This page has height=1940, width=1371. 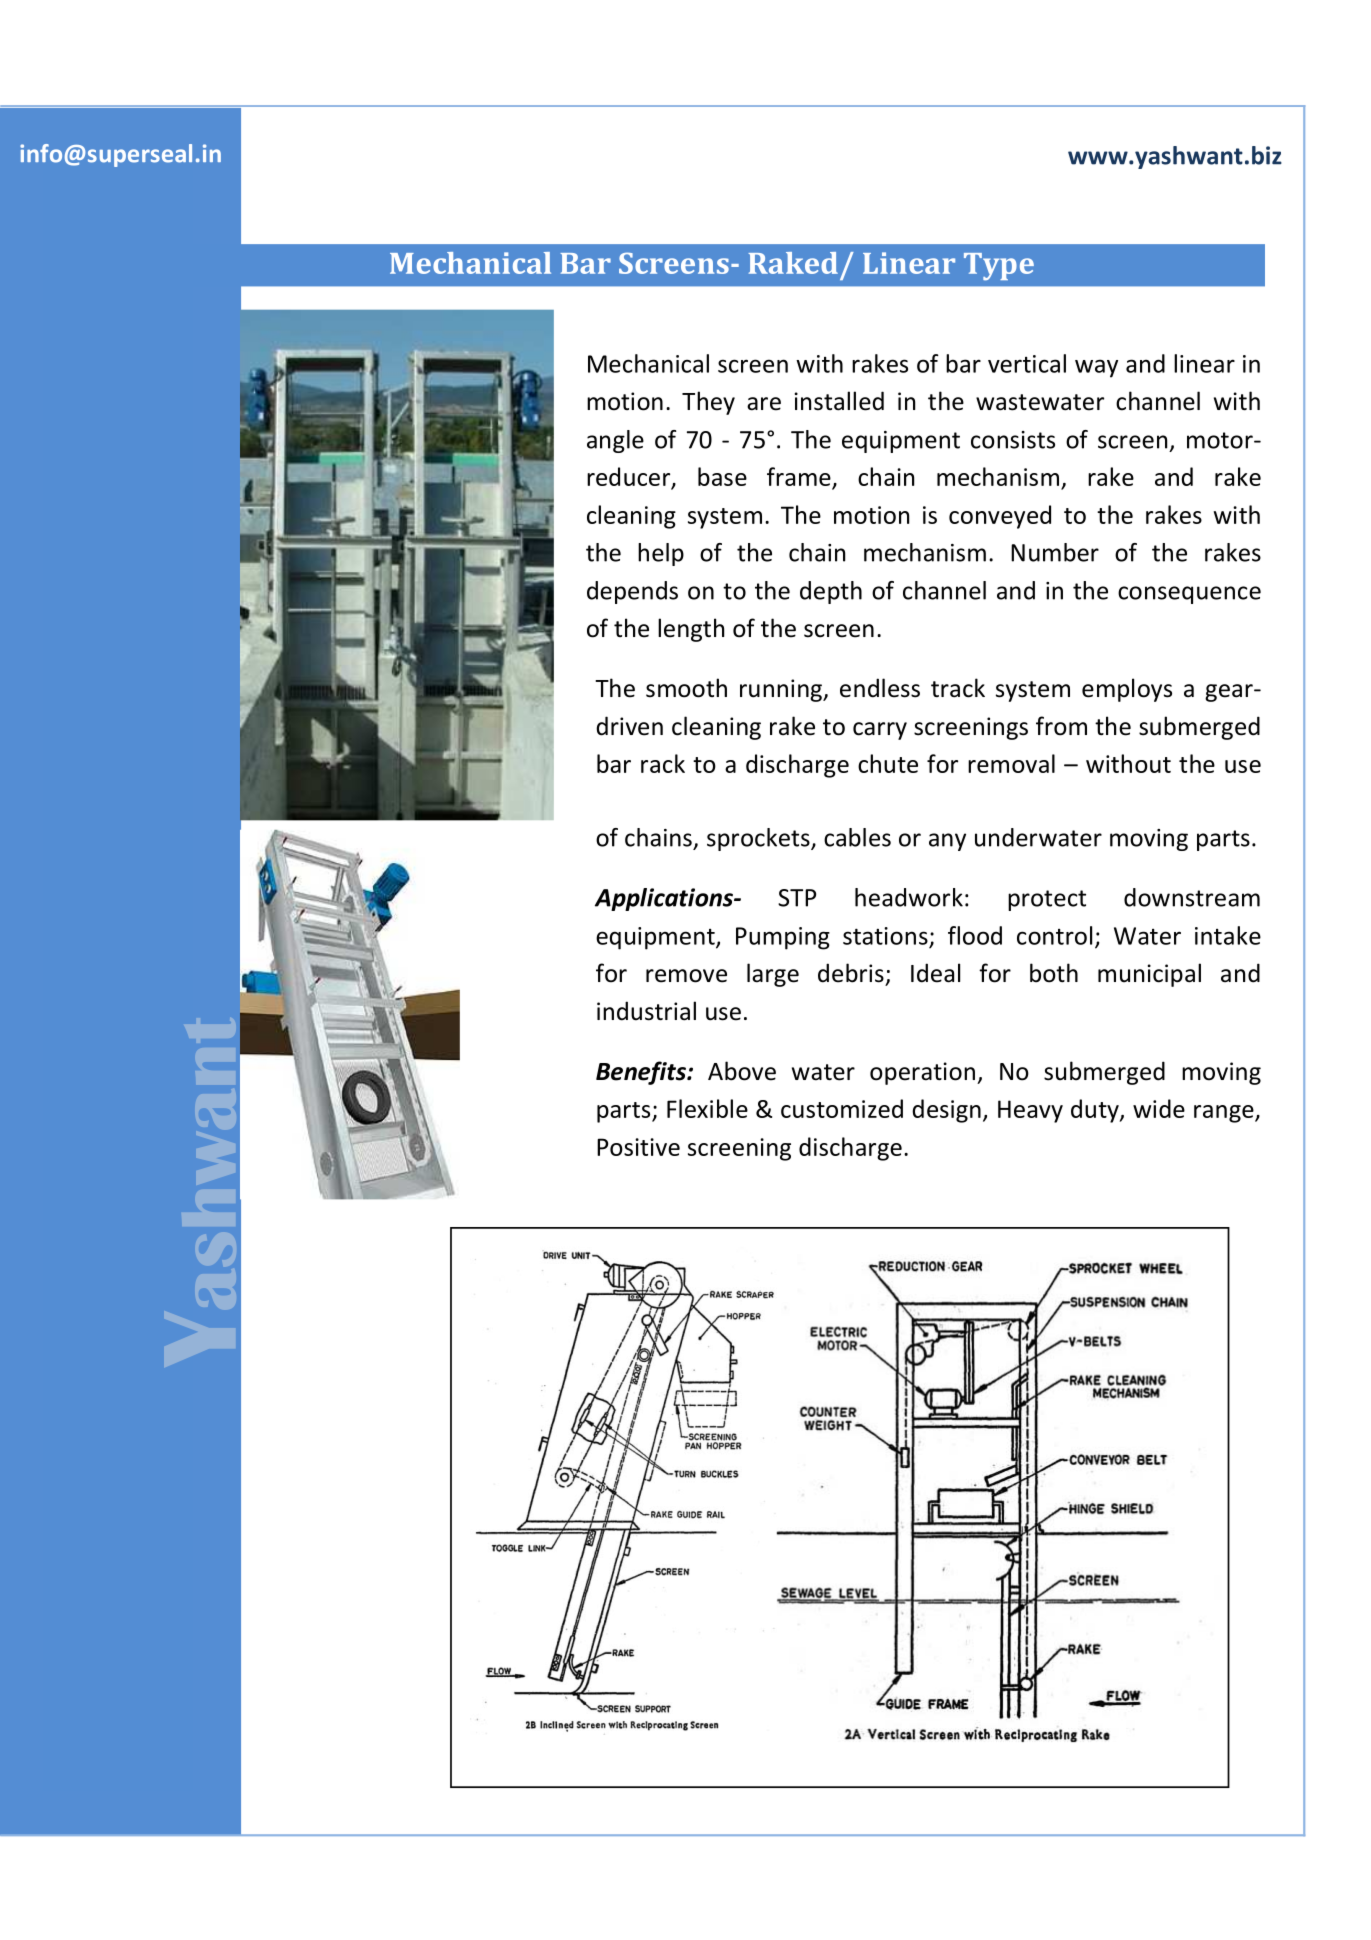 I want to click on way, so click(x=1096, y=368).
